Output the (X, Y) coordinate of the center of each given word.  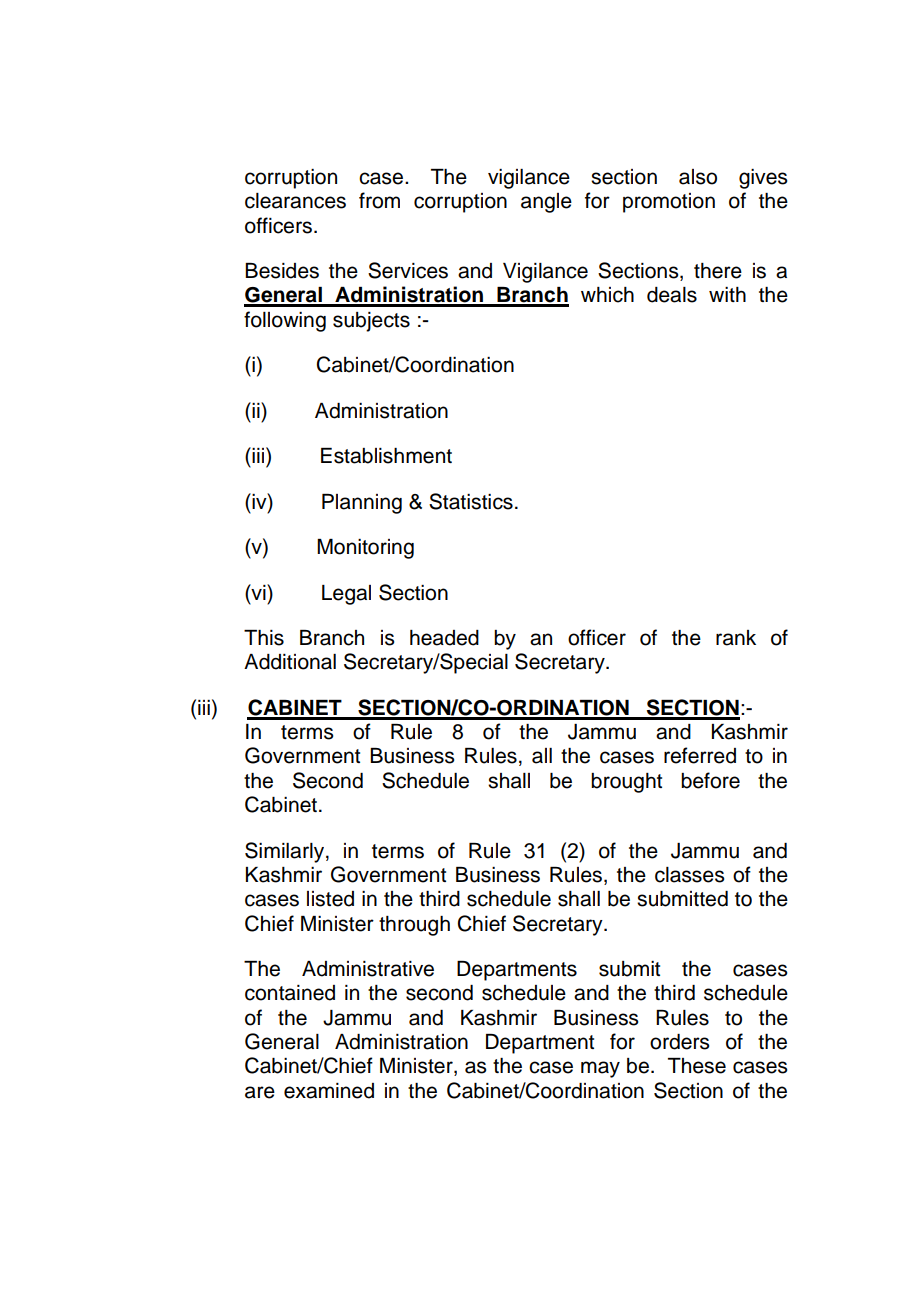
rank (736, 638)
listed (330, 899)
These (697, 1066)
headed (444, 638)
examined (329, 1091)
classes (690, 875)
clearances (295, 201)
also (698, 177)
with (727, 294)
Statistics (471, 501)
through (414, 926)
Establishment (386, 456)
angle (546, 203)
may (600, 1069)
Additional (290, 662)
